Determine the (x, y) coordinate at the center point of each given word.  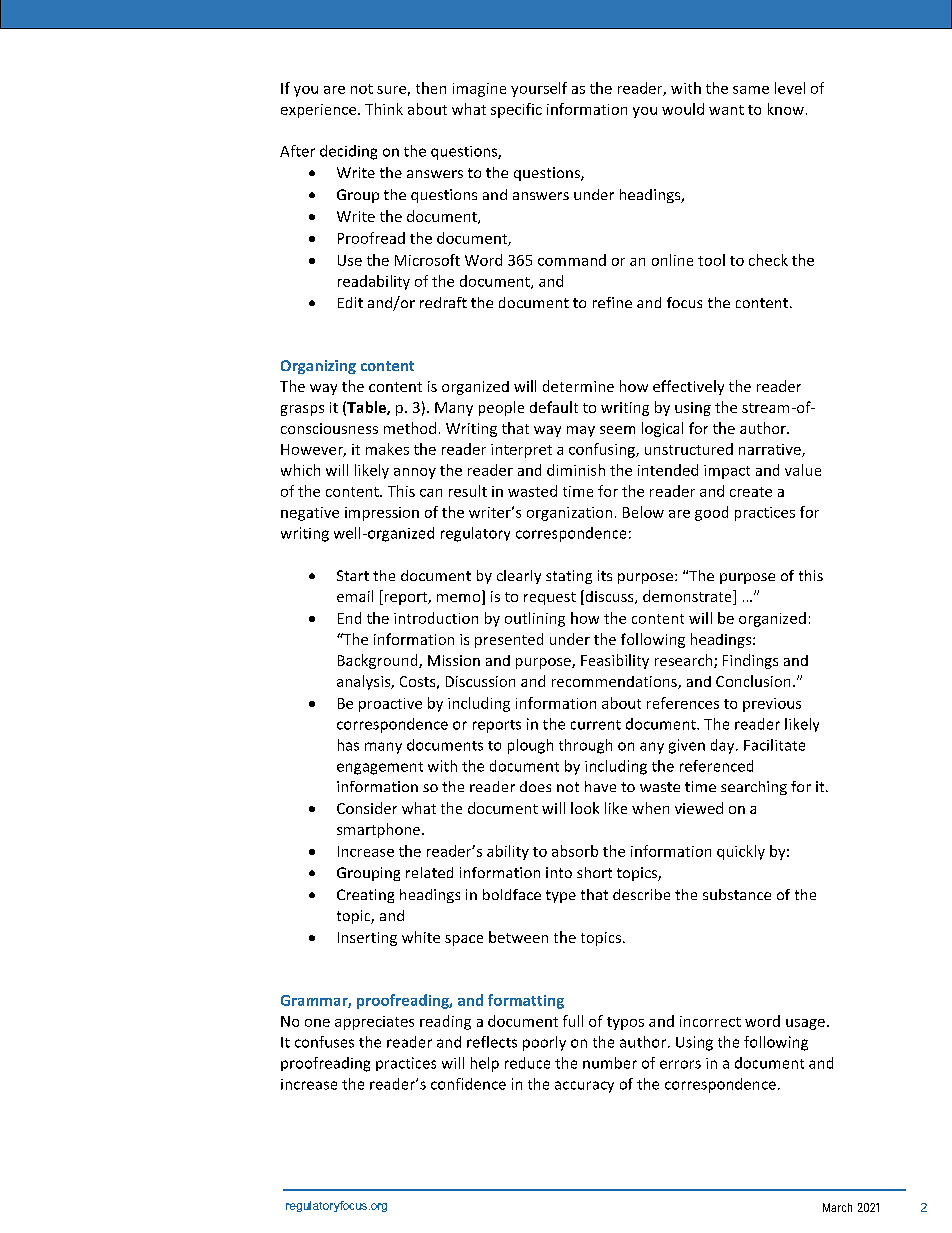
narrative (771, 450)
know (786, 109)
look (585, 808)
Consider (367, 808)
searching (754, 788)
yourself (539, 89)
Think (384, 109)
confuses (324, 1042)
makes (387, 449)
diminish (576, 470)
